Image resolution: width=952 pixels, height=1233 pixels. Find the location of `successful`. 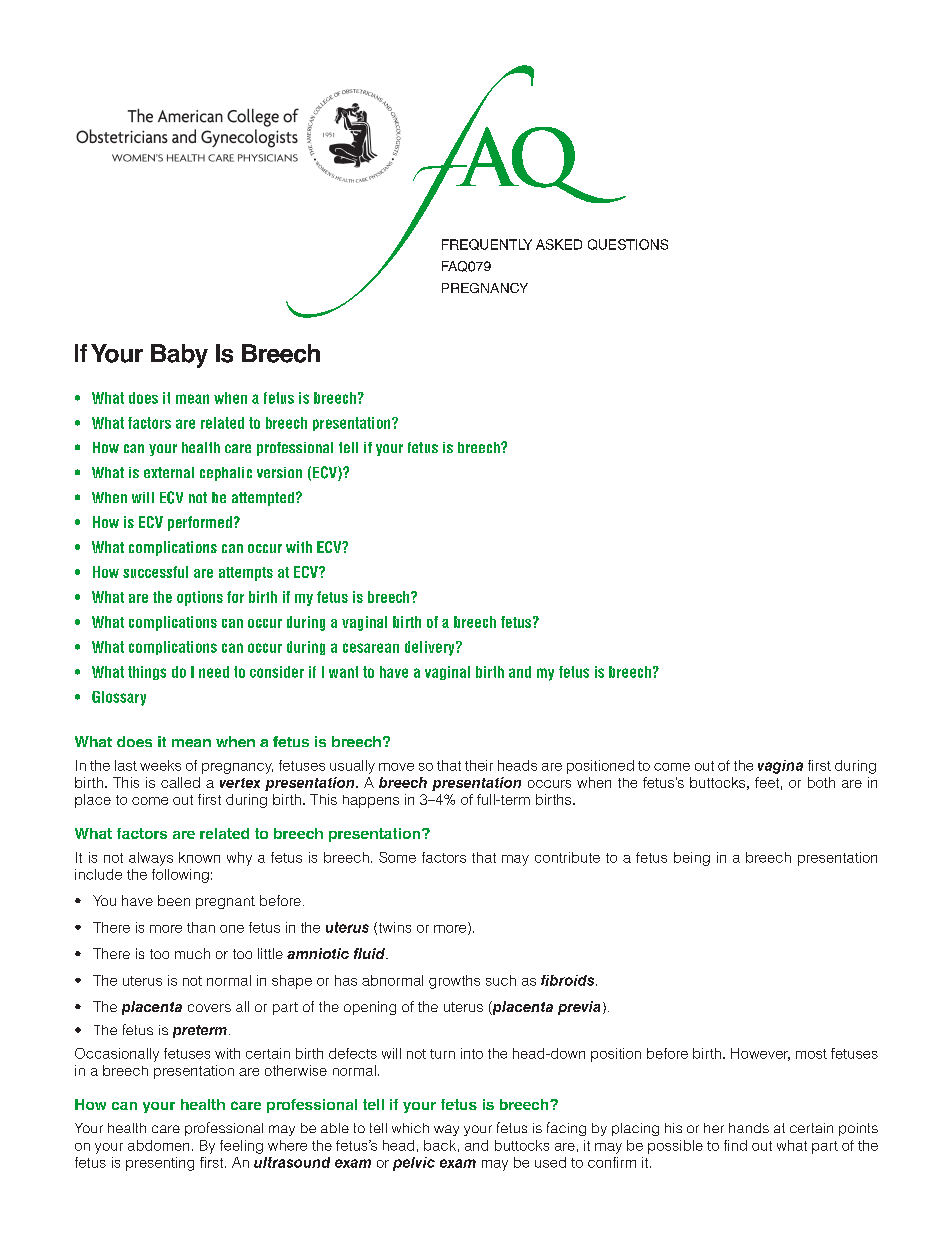

successful is located at coordinates (155, 572).
